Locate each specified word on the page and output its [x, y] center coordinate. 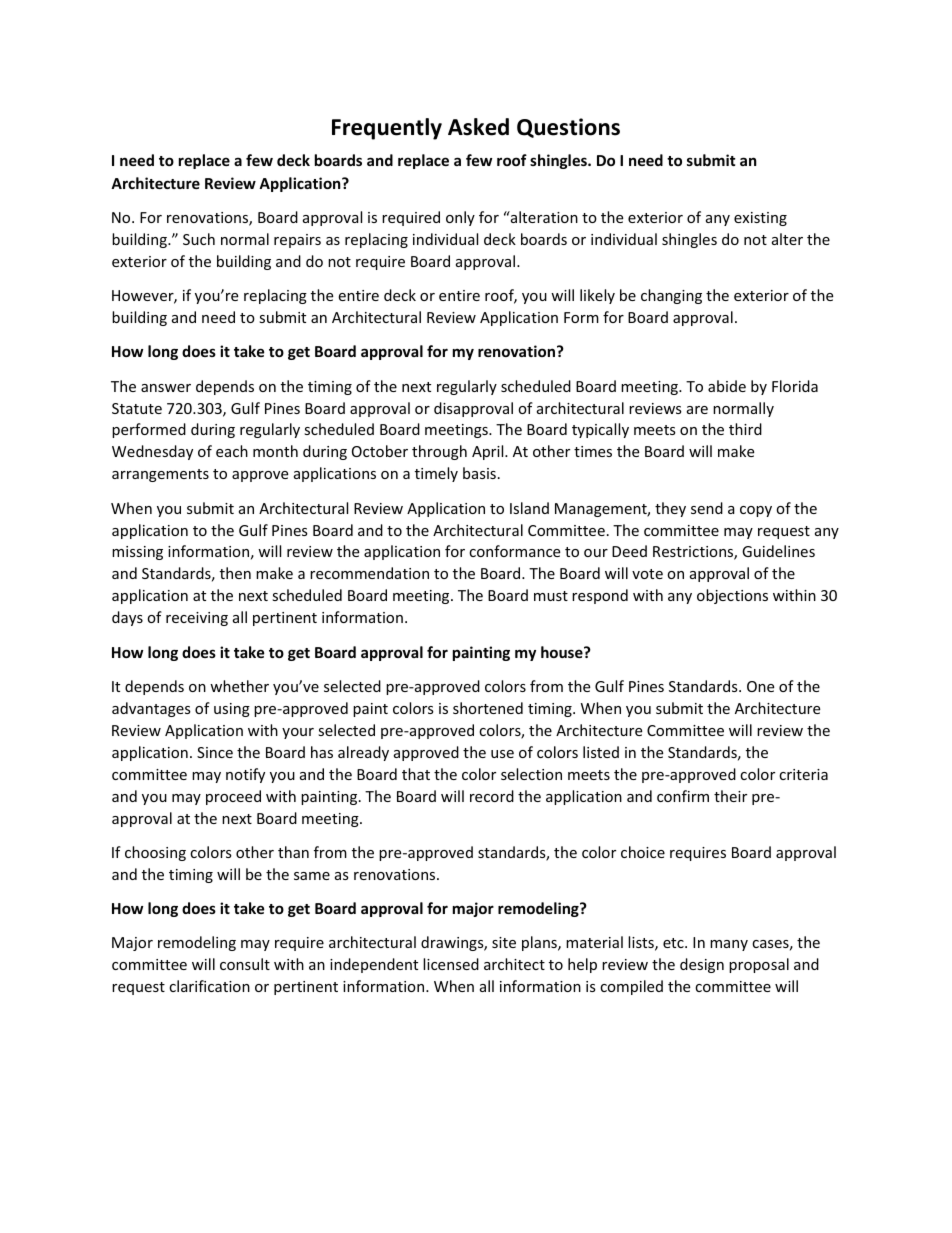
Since [215, 752]
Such [199, 239]
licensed [451, 964]
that [416, 774]
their [730, 796]
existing [760, 219]
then [235, 573]
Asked [478, 127]
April [489, 452]
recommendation [369, 573]
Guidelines [778, 551]
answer [166, 388]
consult [245, 964]
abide [727, 386]
